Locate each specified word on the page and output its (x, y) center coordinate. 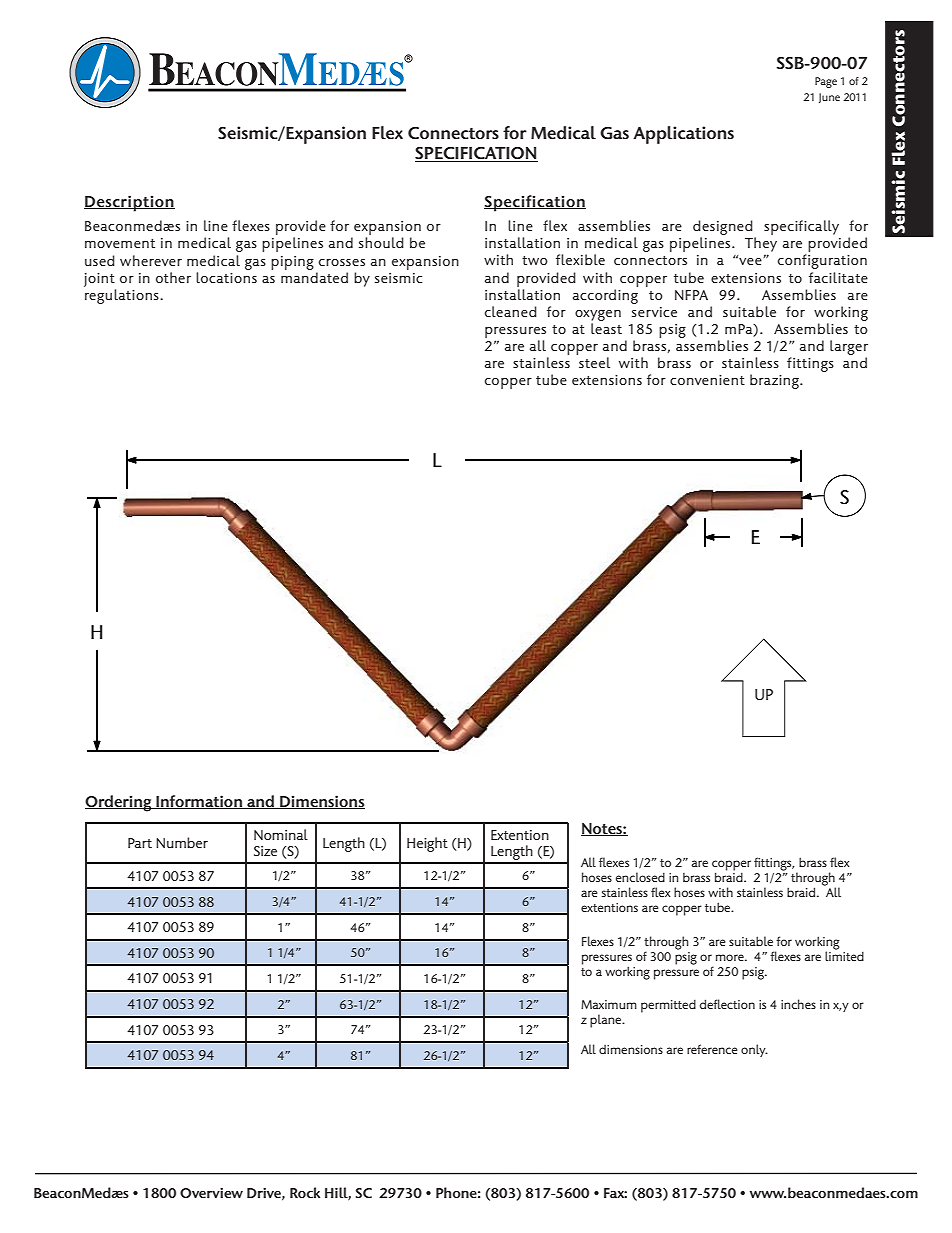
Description (129, 203)
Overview (211, 1193)
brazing (775, 381)
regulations (123, 296)
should (381, 242)
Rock (305, 1192)
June (829, 98)
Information (199, 802)
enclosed (640, 877)
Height (427, 844)
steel (594, 362)
